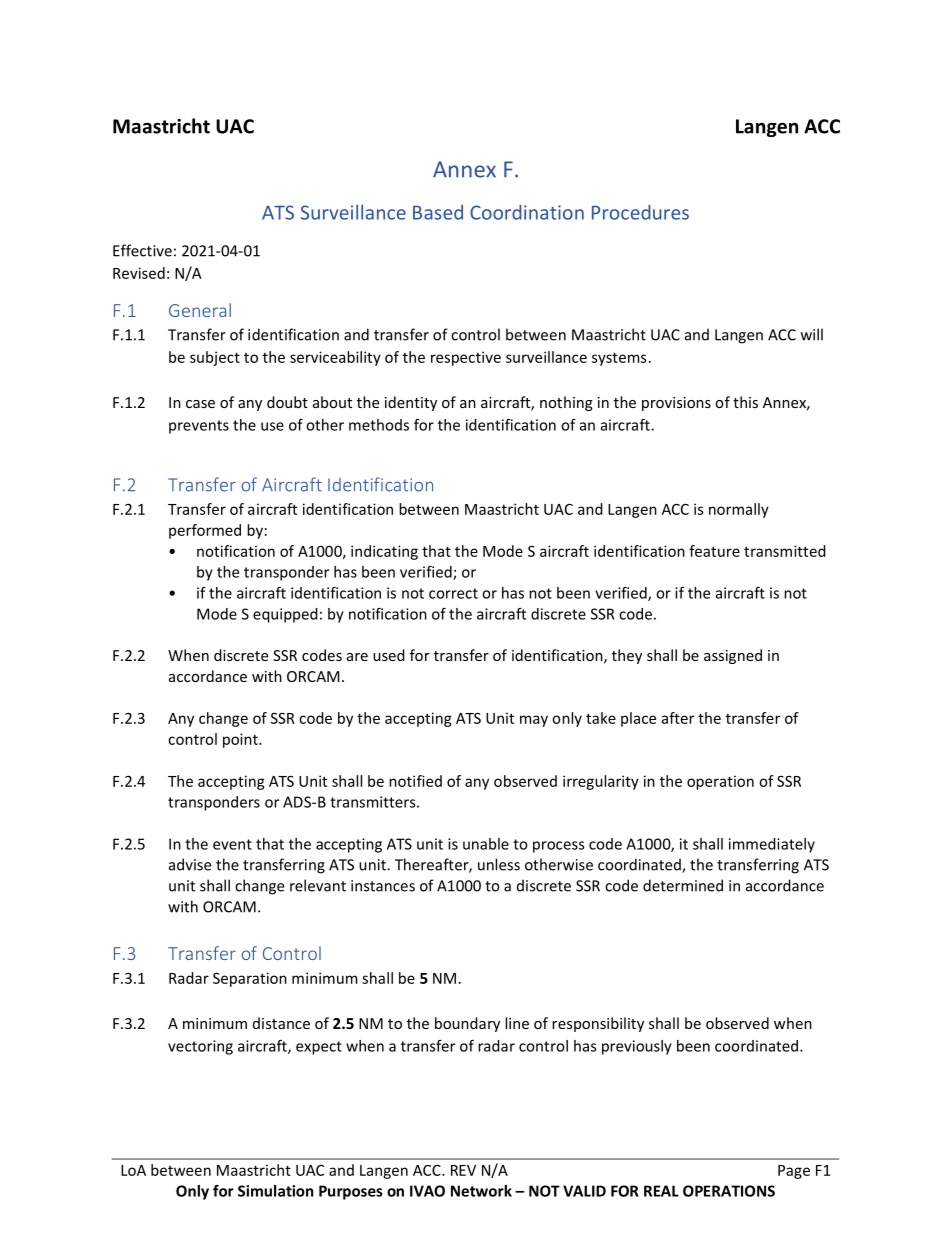  I want to click on feature, so click(714, 551).
